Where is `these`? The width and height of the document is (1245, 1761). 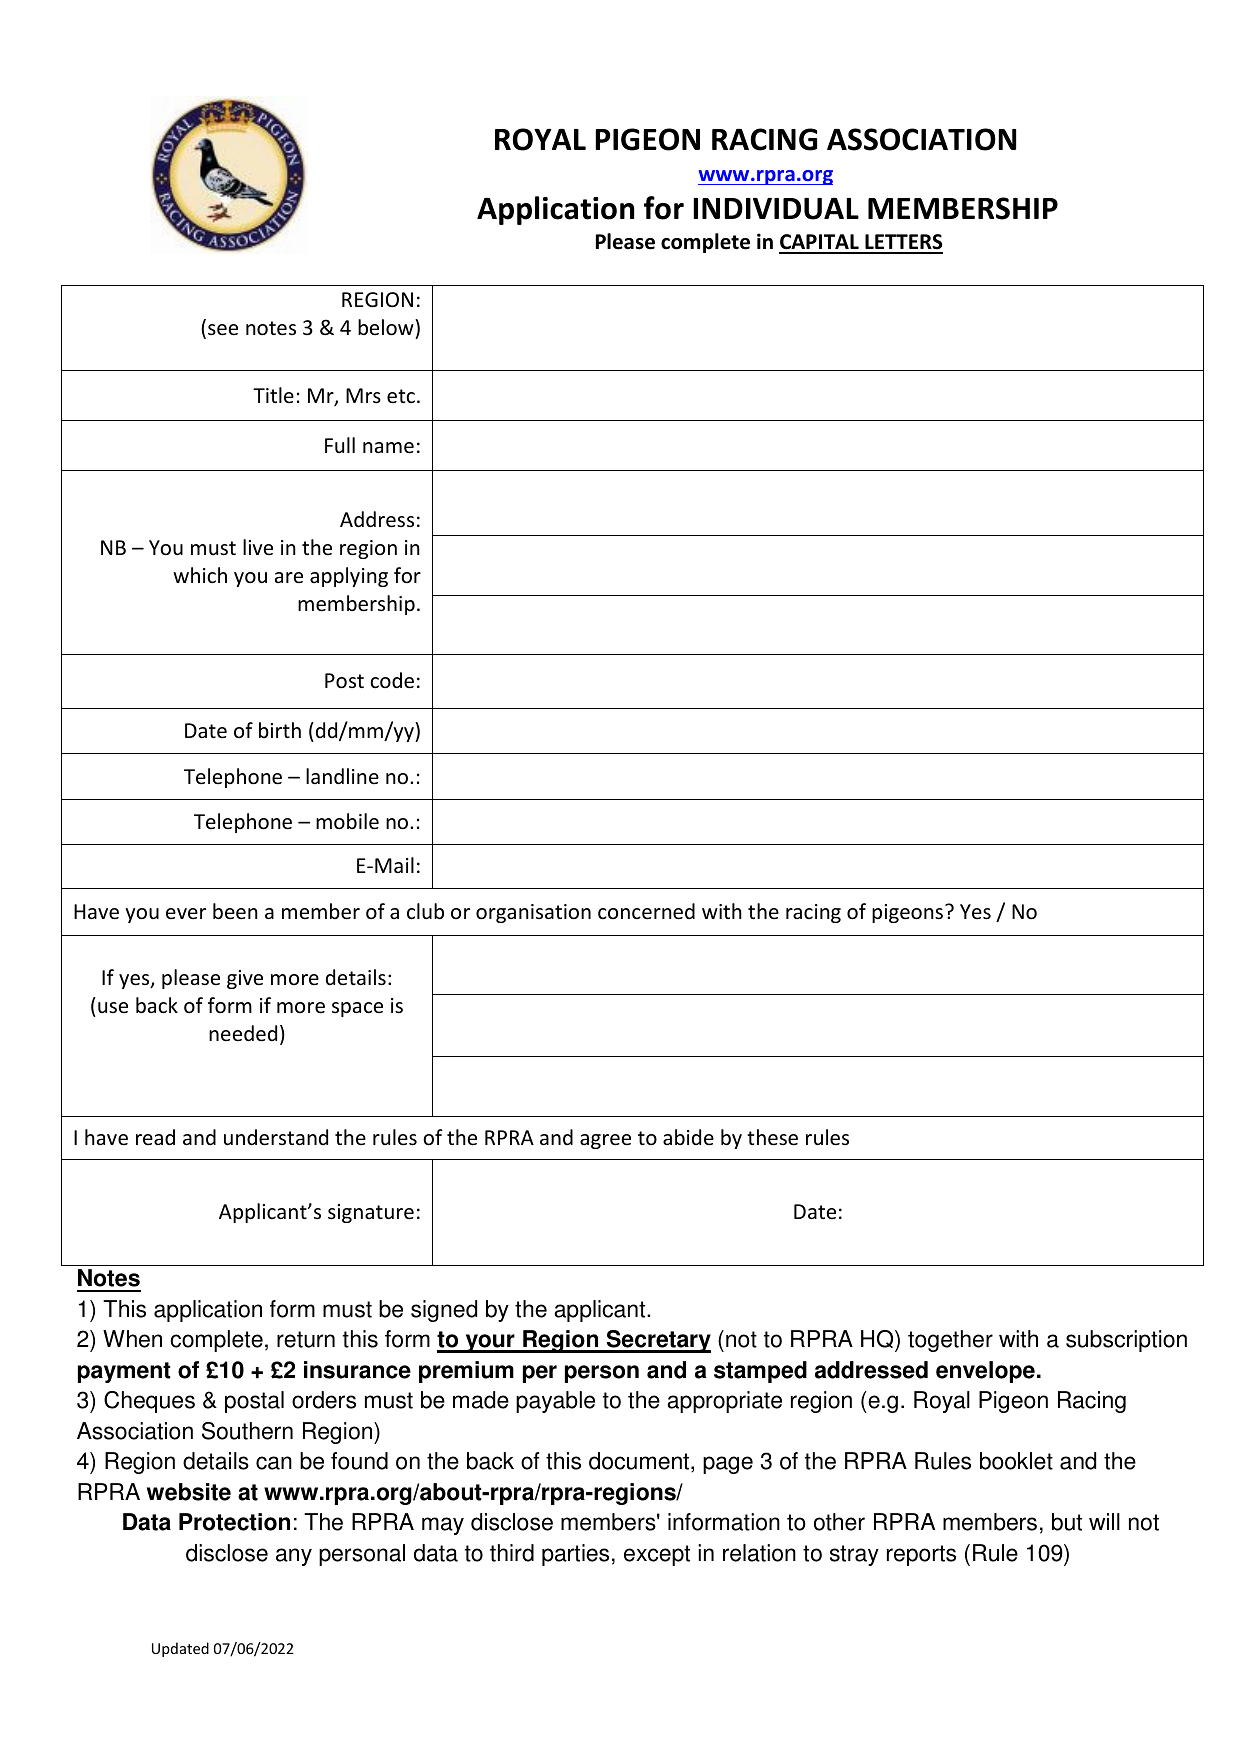
these is located at coordinates (772, 1137).
